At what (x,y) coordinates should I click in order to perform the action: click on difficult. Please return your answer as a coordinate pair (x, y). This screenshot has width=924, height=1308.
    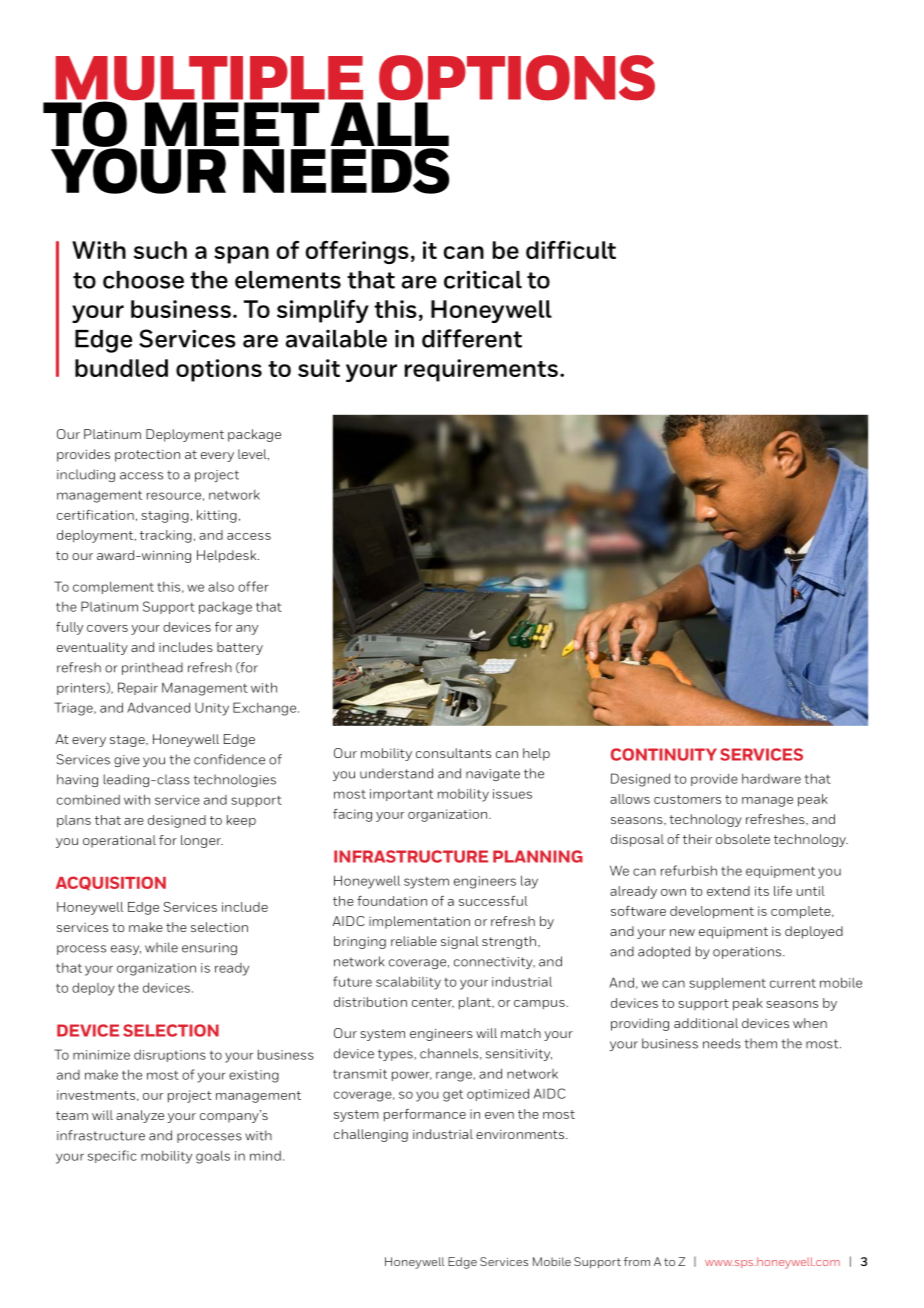
    Looking at the image, I should click on (571, 250).
